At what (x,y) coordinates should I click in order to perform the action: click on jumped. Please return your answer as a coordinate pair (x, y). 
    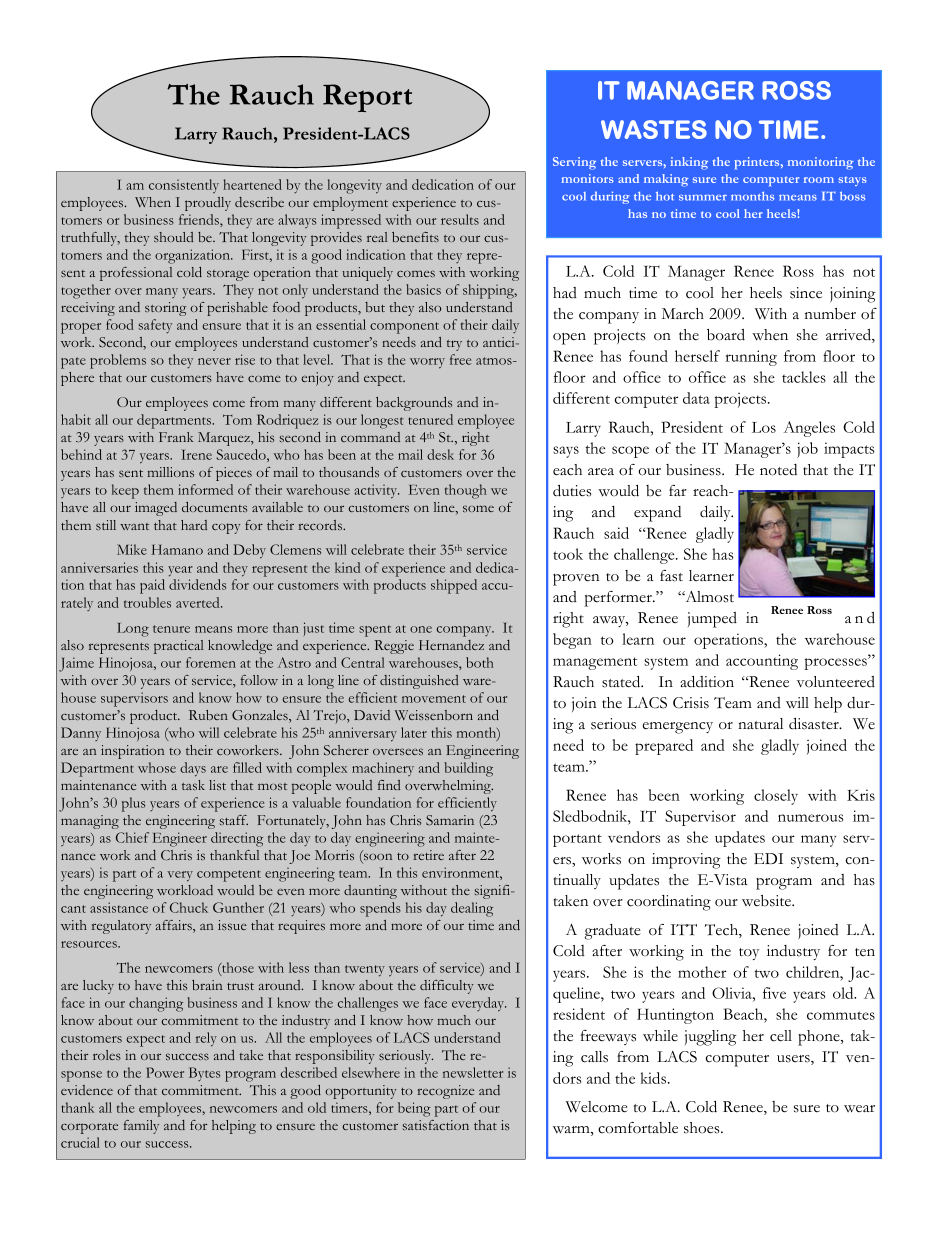
    Looking at the image, I should click on (712, 620).
